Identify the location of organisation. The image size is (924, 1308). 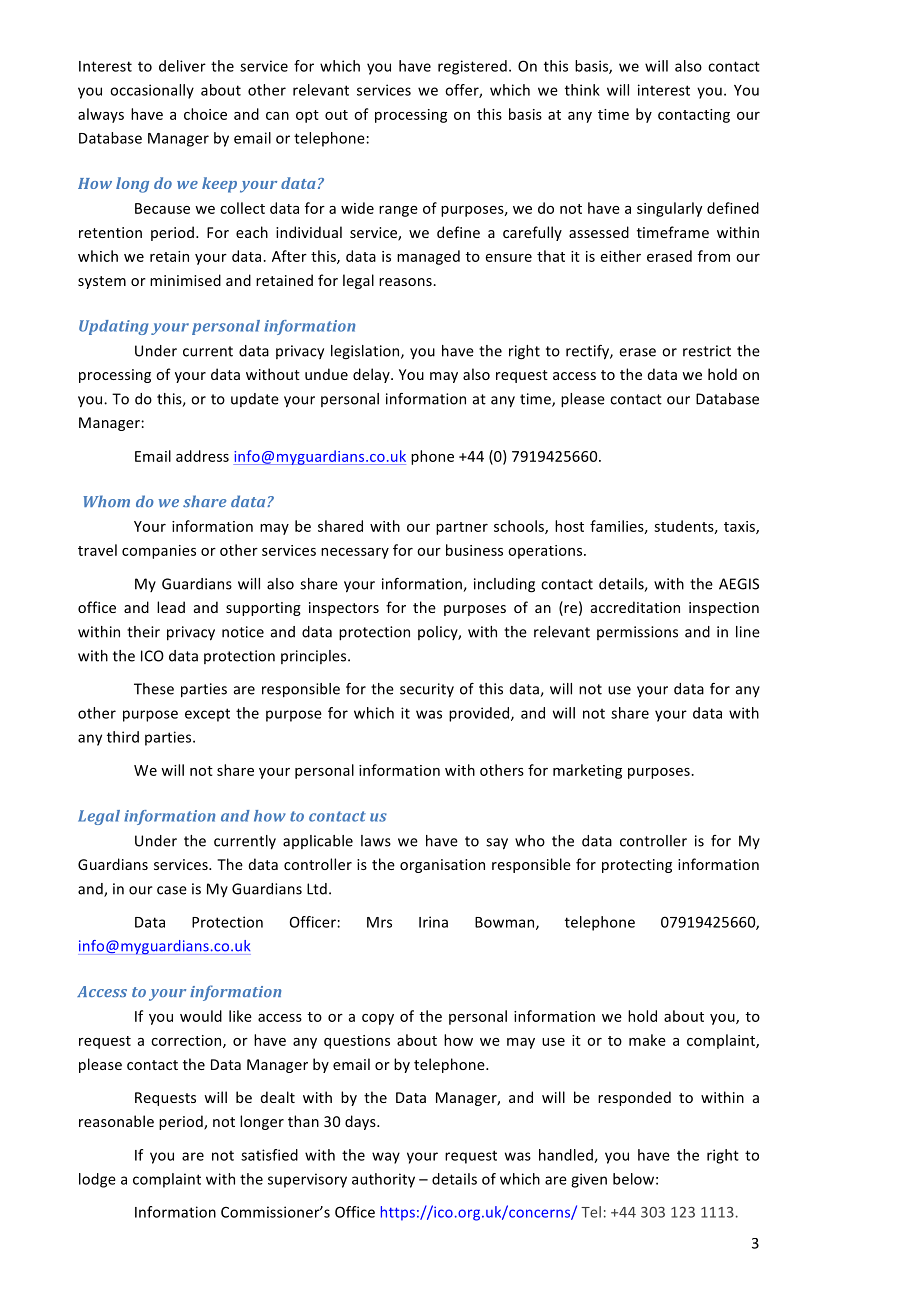
(442, 866).
